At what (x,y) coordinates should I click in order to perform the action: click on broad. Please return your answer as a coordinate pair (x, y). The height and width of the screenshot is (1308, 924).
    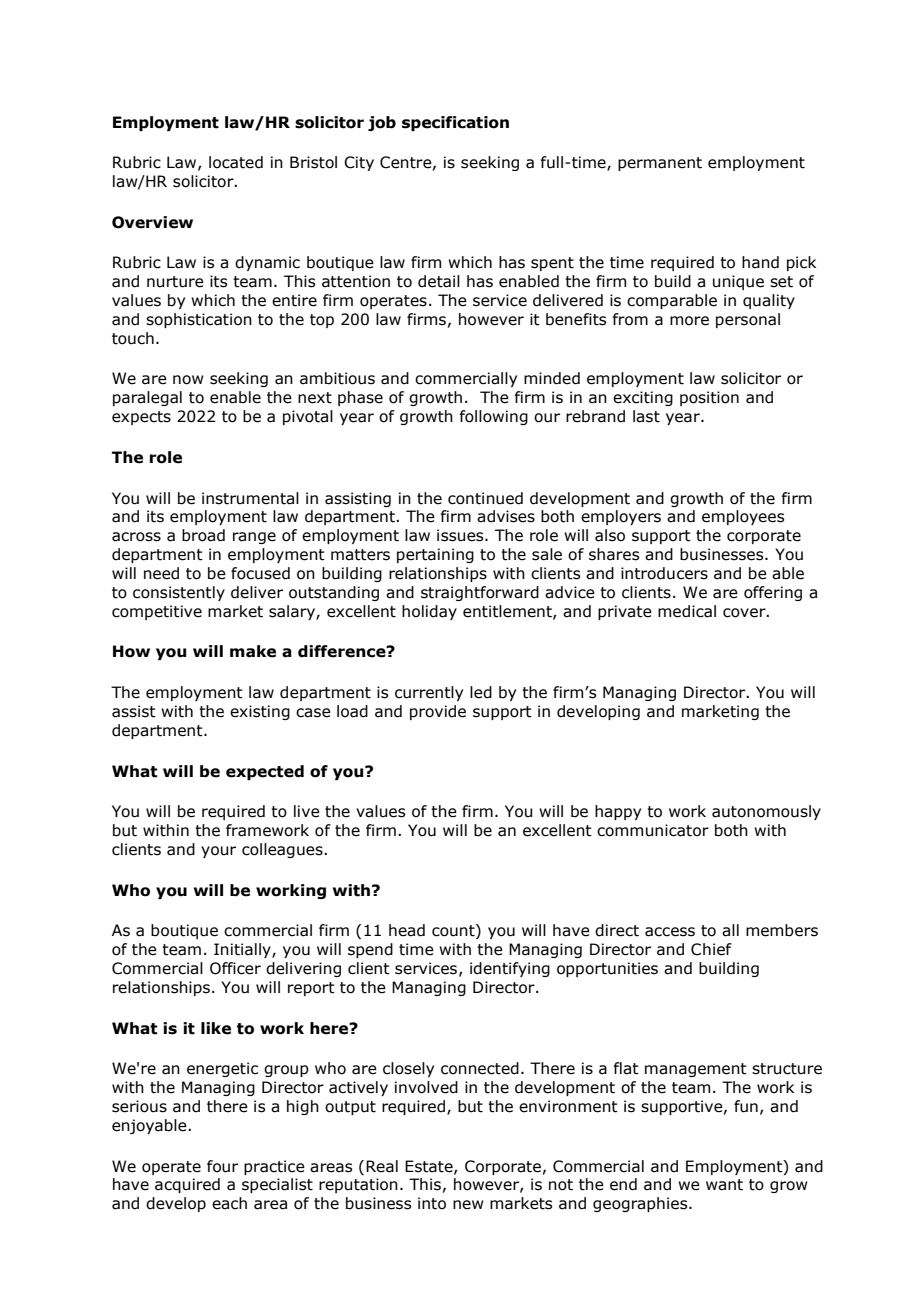
    Looking at the image, I should click on (203, 535).
